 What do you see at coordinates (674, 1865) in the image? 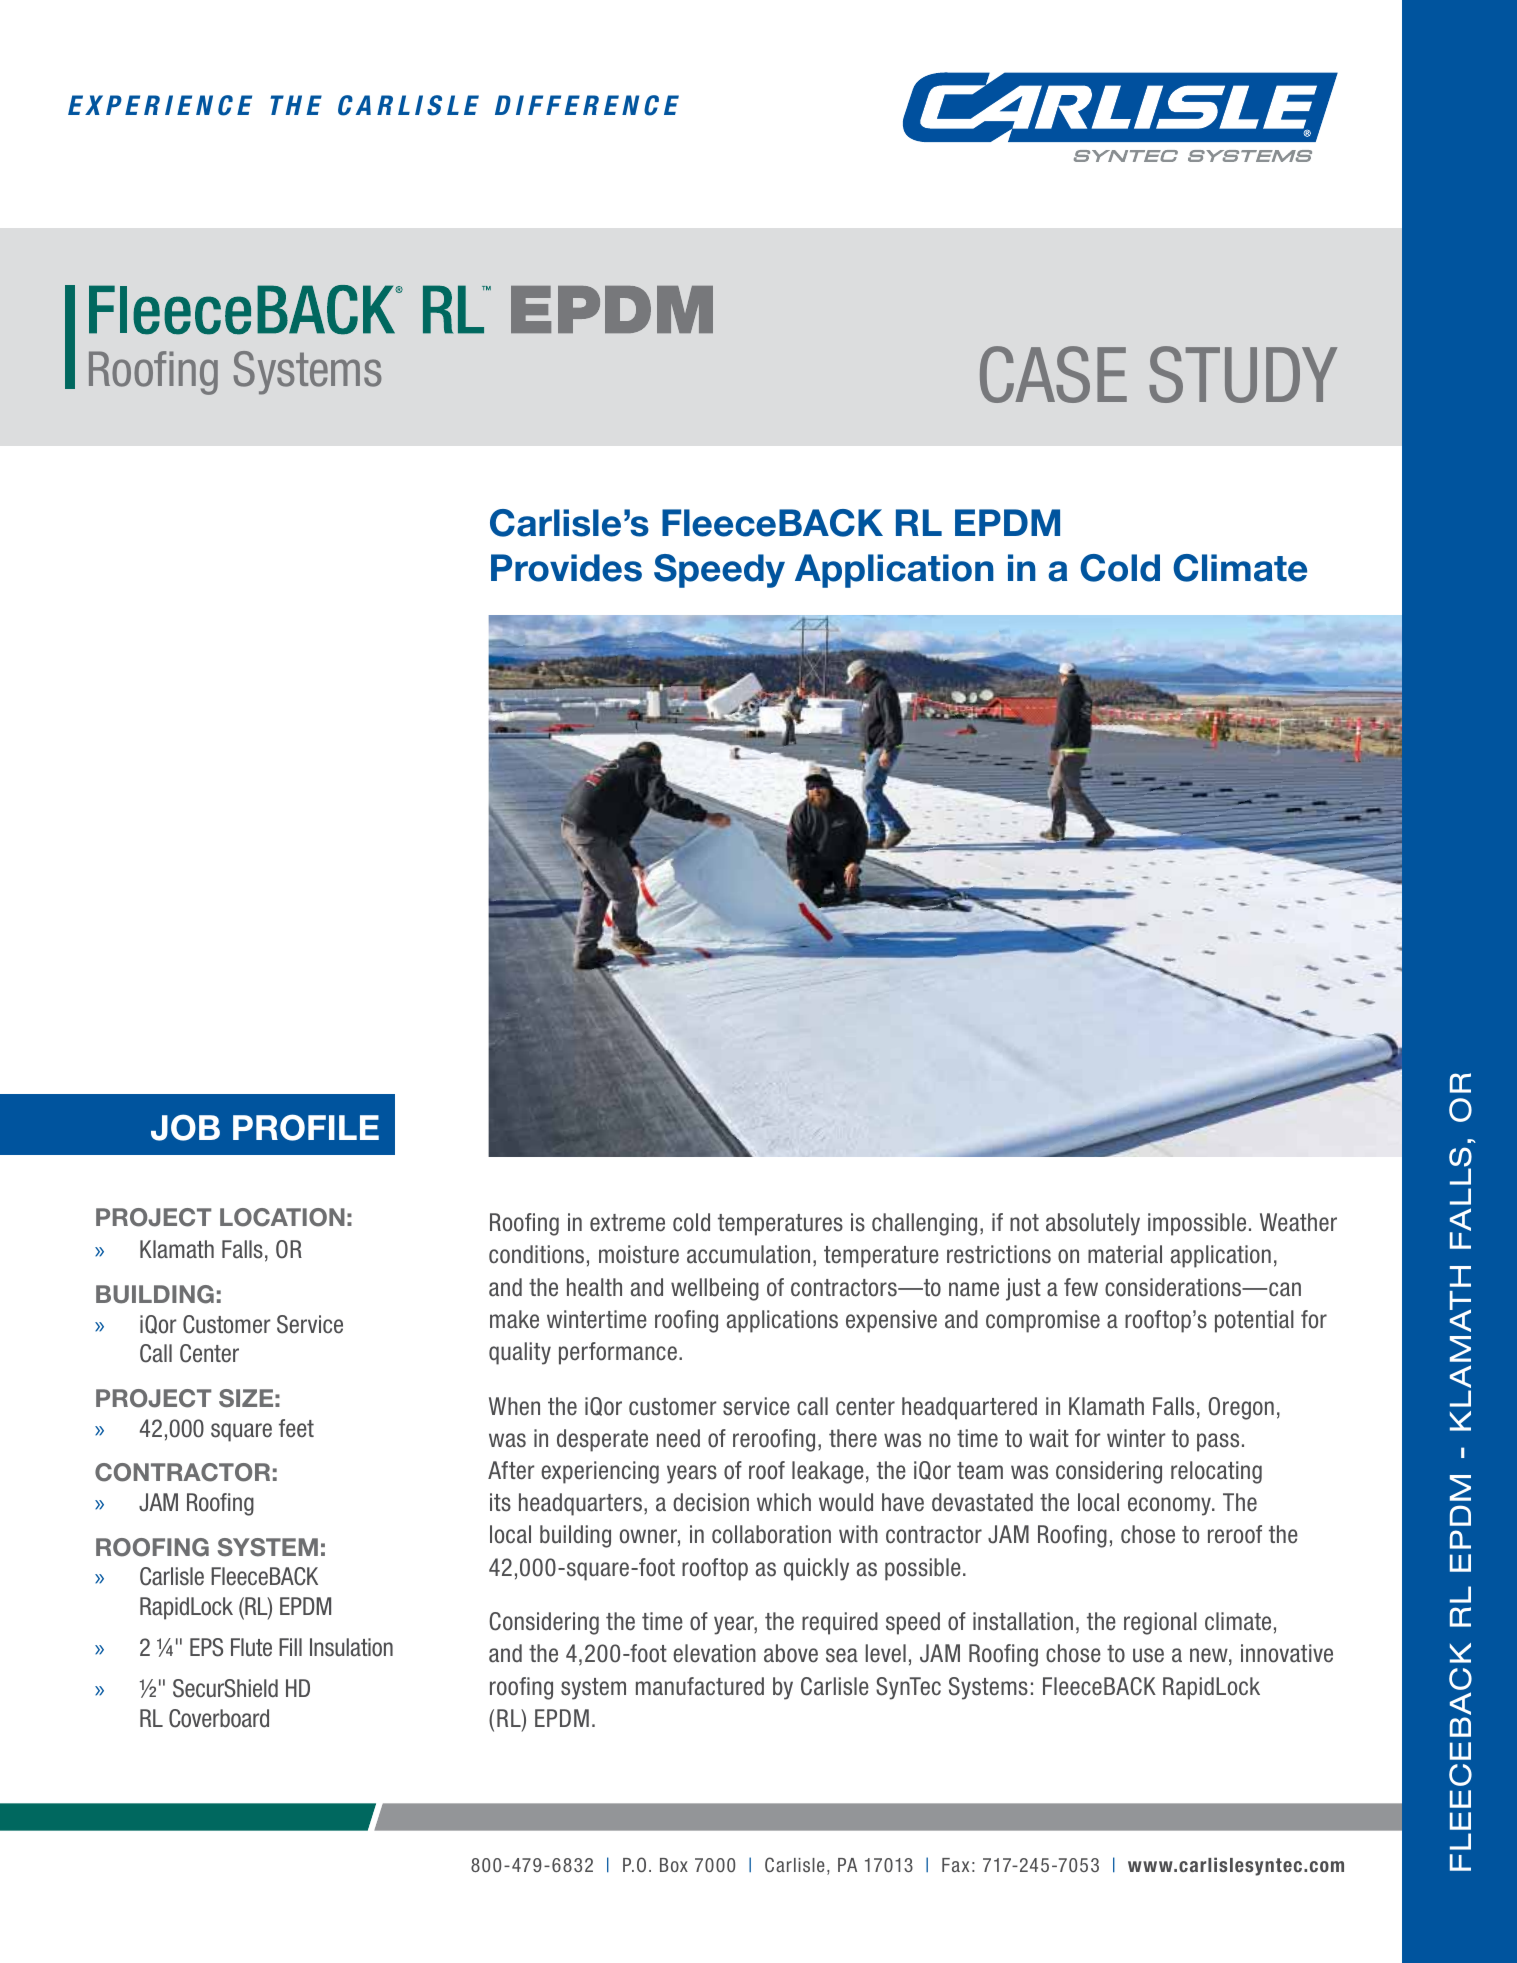
I see `Box` at bounding box center [674, 1865].
